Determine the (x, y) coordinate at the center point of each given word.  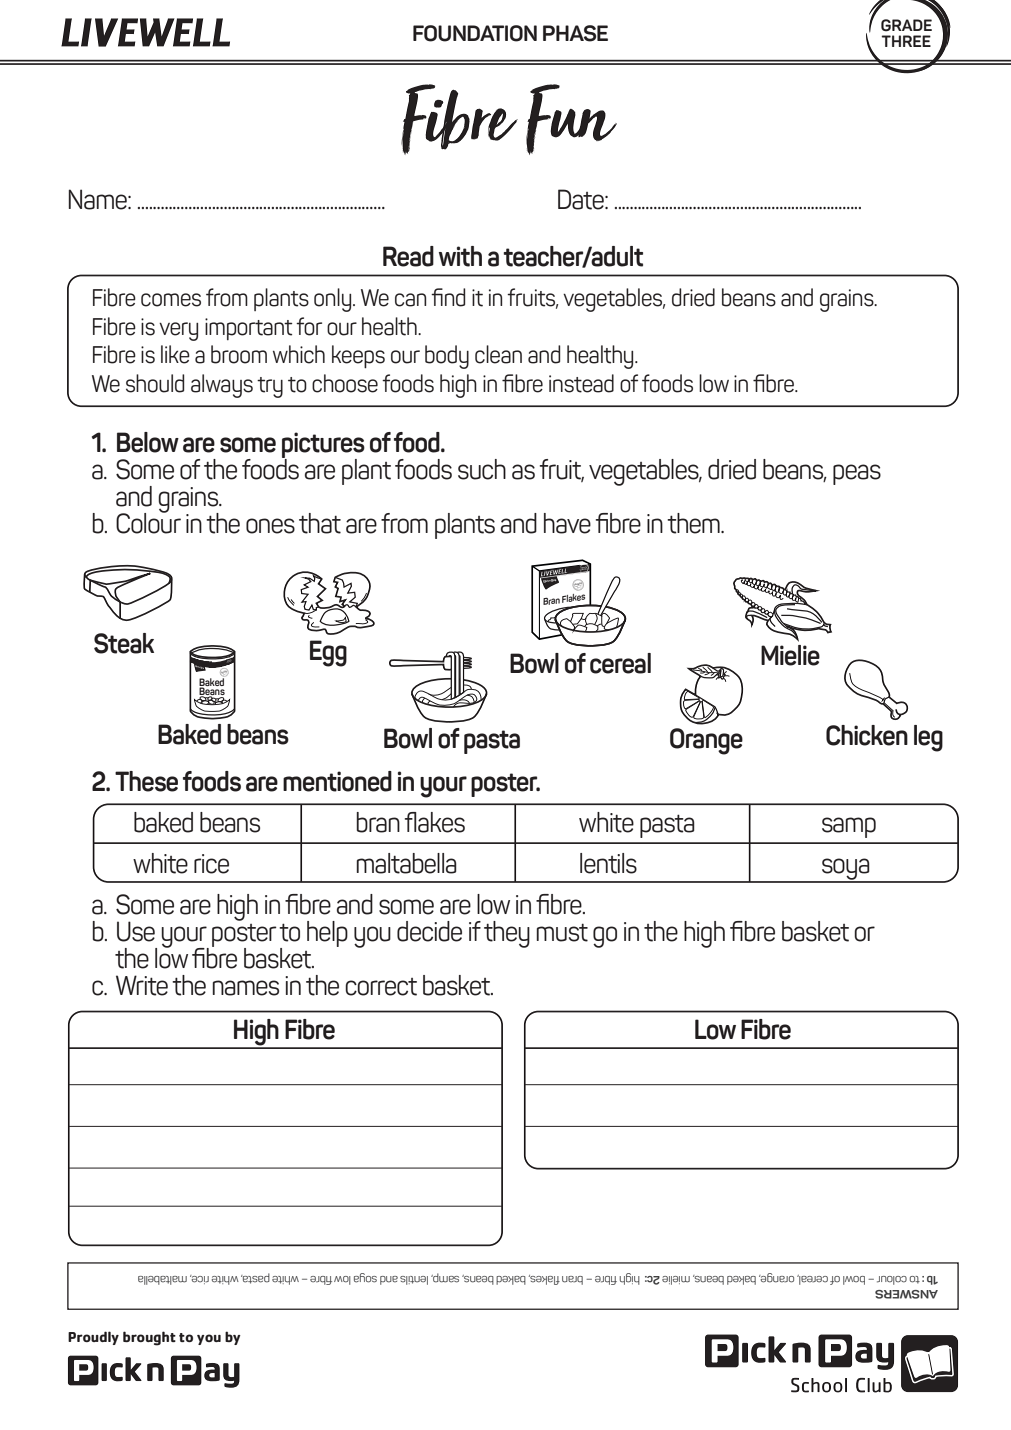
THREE (906, 41)
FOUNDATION (475, 33)
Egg (328, 653)
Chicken (867, 735)
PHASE (575, 33)
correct (381, 987)
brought (149, 1338)
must (562, 932)
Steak (124, 643)
